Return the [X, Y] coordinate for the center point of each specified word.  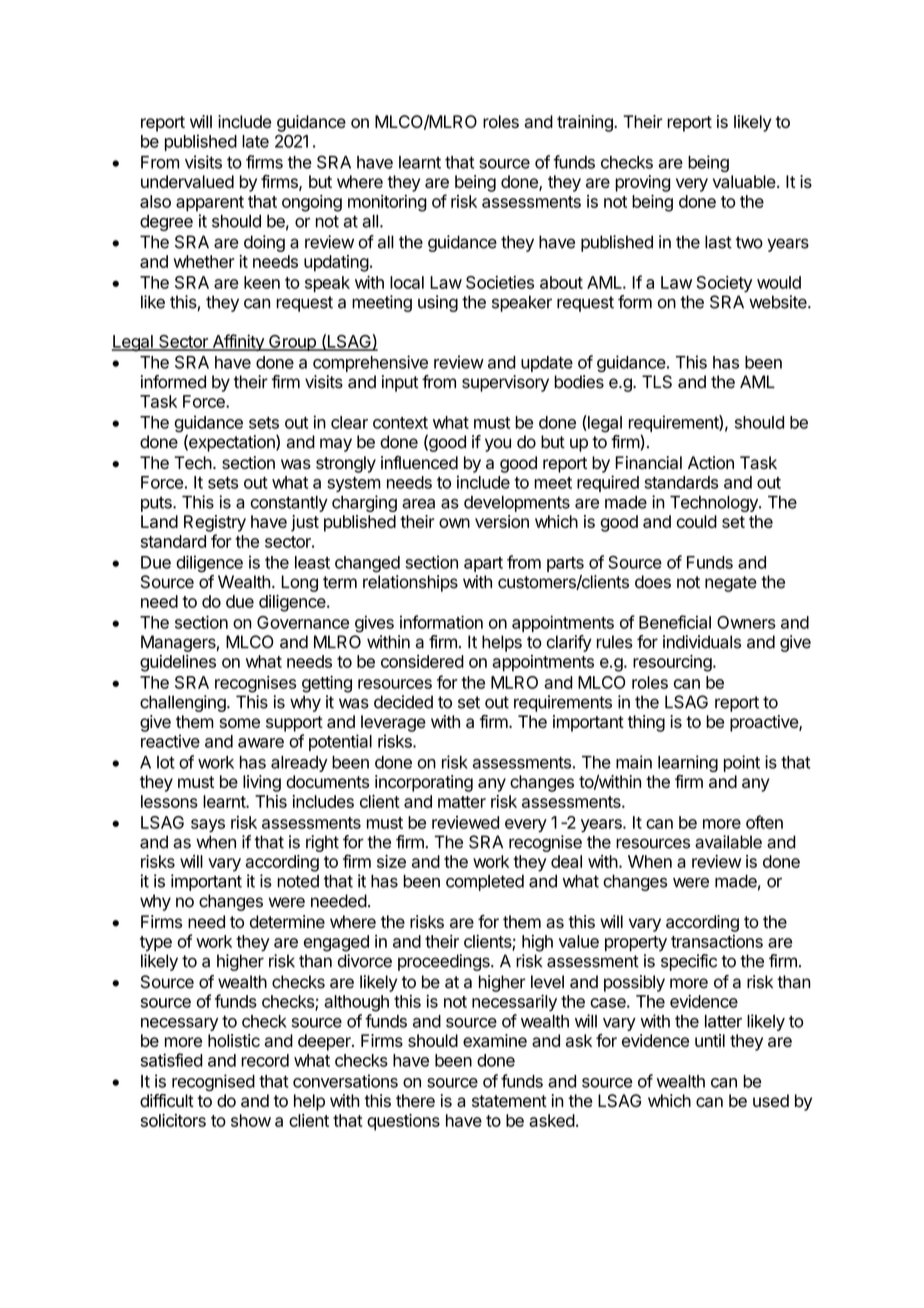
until [710, 1040]
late [255, 141]
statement [509, 1101]
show [251, 1120]
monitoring [387, 203]
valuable [744, 181]
